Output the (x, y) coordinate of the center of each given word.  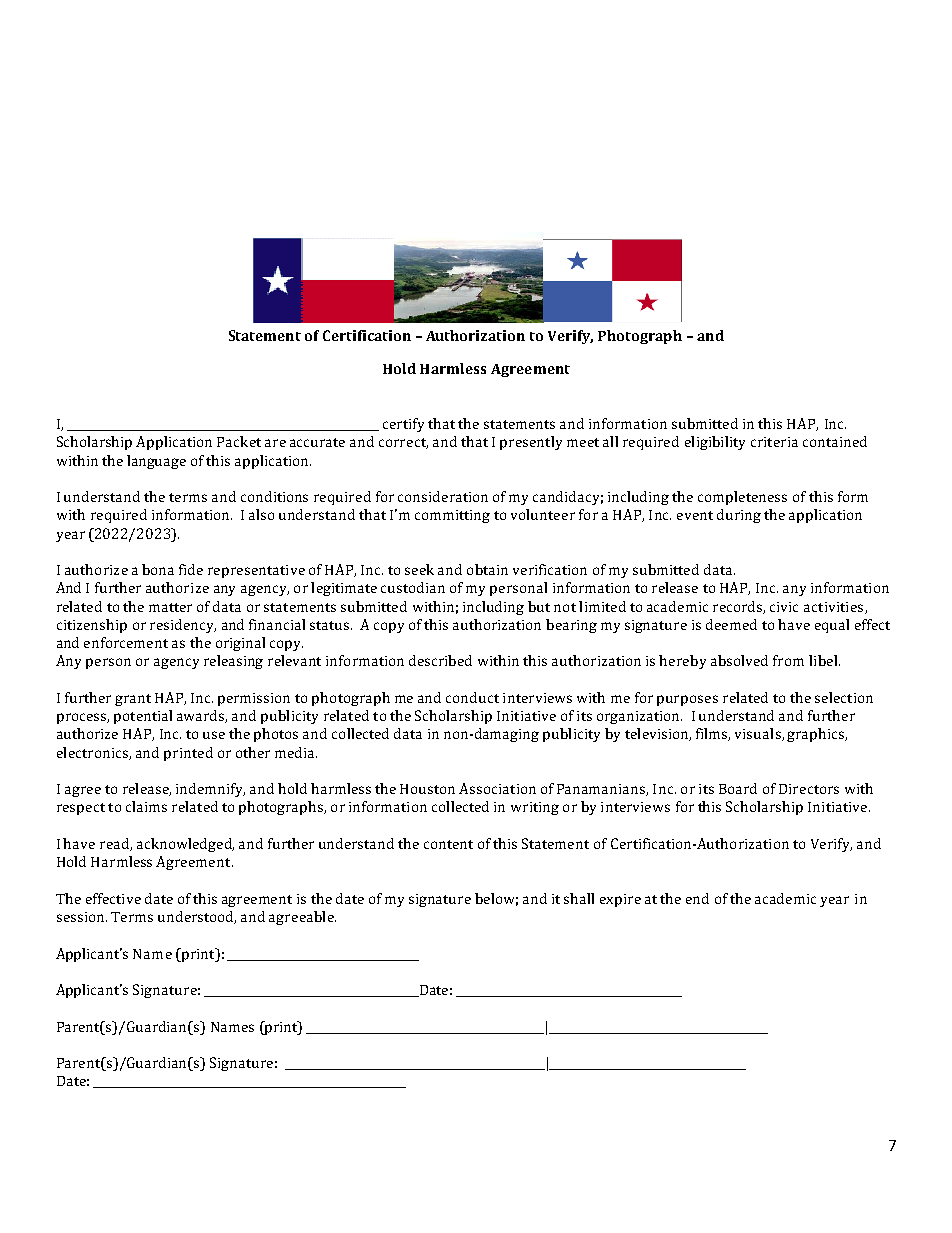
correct (403, 443)
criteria (774, 442)
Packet (239, 441)
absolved (739, 660)
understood (197, 917)
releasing (233, 662)
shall (579, 898)
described (440, 660)
